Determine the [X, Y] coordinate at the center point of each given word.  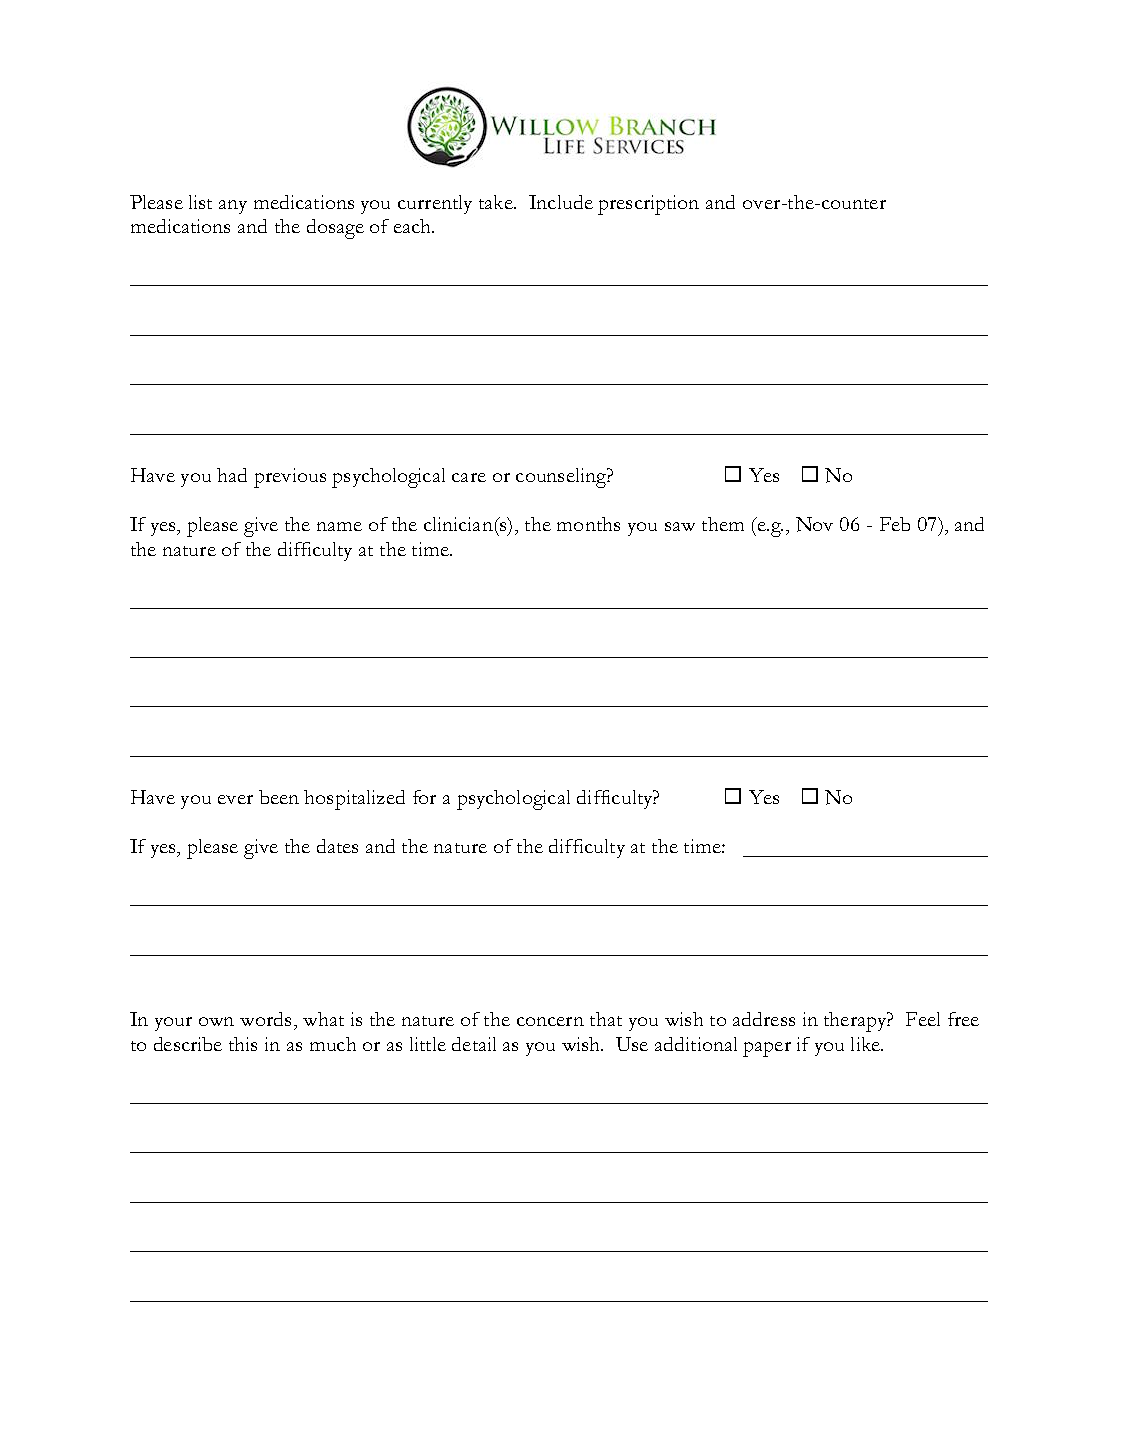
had [232, 475]
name [339, 526]
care [469, 477]
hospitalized [354, 800]
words [265, 1019]
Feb [895, 524]
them [723, 524]
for [424, 797]
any [233, 207]
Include [561, 202]
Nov [814, 524]
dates [337, 846]
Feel [923, 1019]
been [279, 797]
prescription [648, 205]
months [588, 524]
